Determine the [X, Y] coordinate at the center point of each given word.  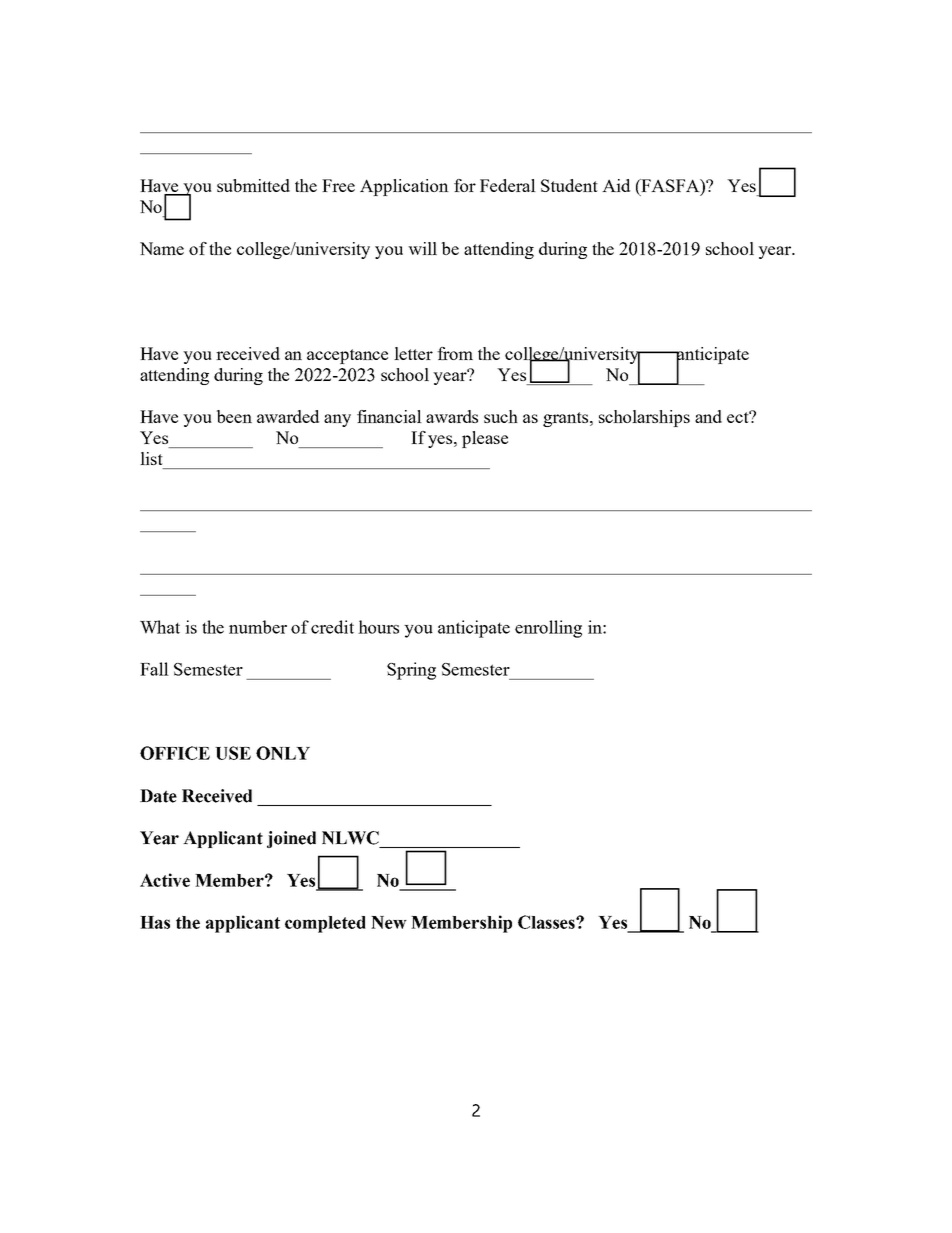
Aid [616, 185]
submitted [253, 185]
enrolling [548, 629]
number [258, 627]
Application [404, 187]
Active [165, 880]
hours [378, 627]
